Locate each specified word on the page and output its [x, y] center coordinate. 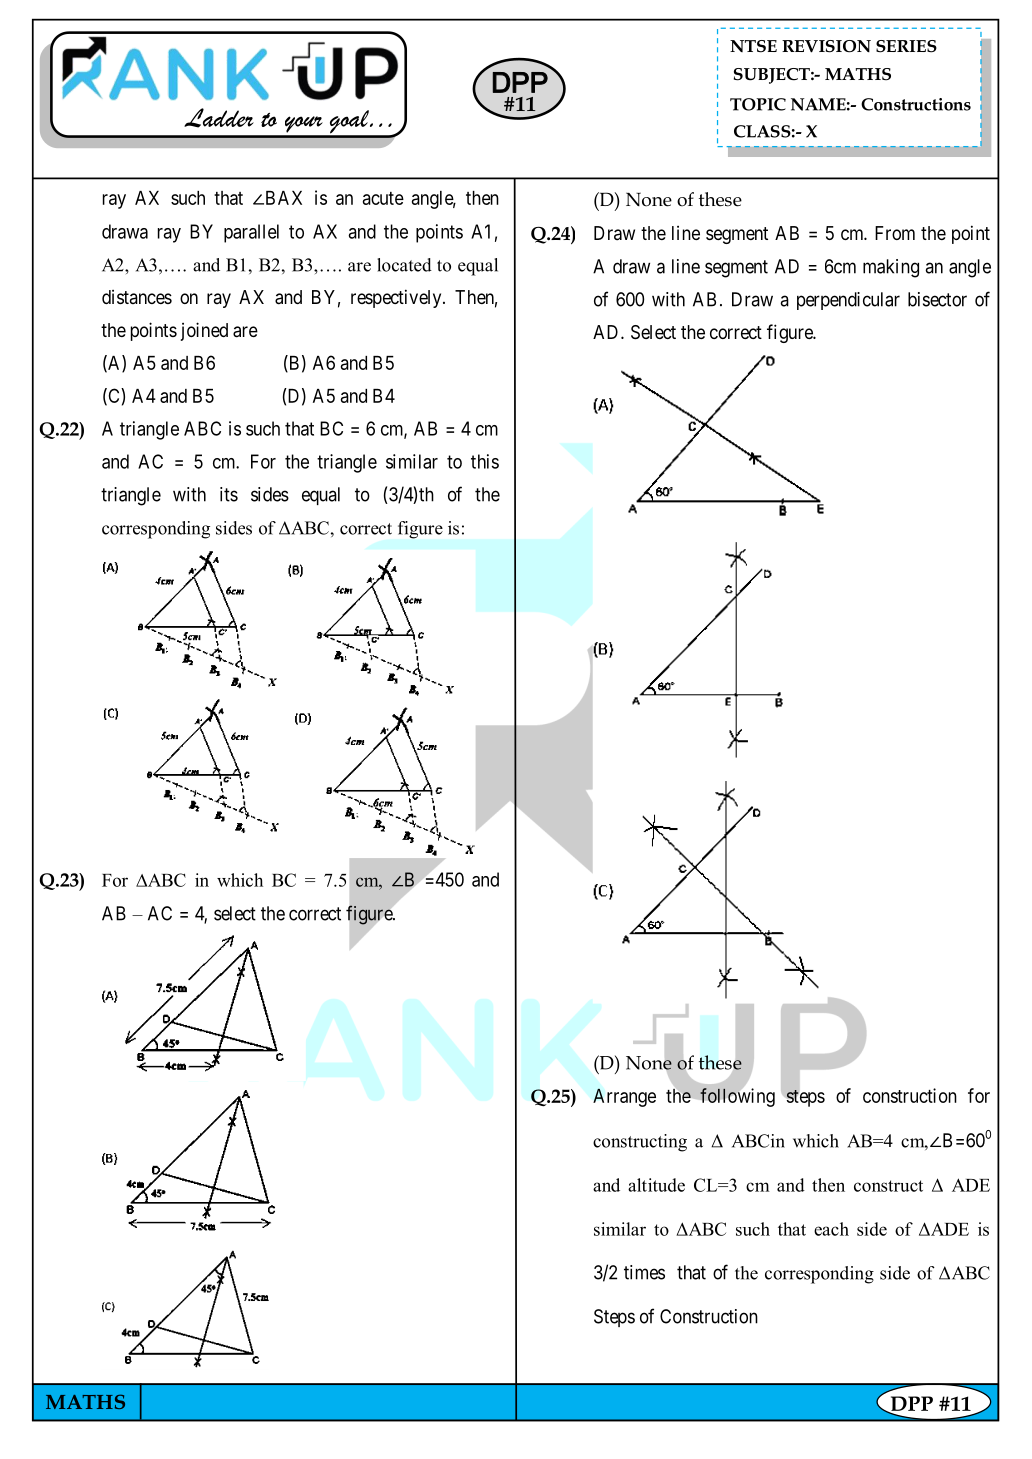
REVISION [826, 46]
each [831, 1229]
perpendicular [848, 301]
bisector [937, 299]
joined [204, 331]
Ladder [219, 118]
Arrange [624, 1097]
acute [383, 198]
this [485, 461]
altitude [656, 1185]
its [229, 494]
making [891, 268]
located [404, 265]
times [644, 1272]
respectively [397, 298]
